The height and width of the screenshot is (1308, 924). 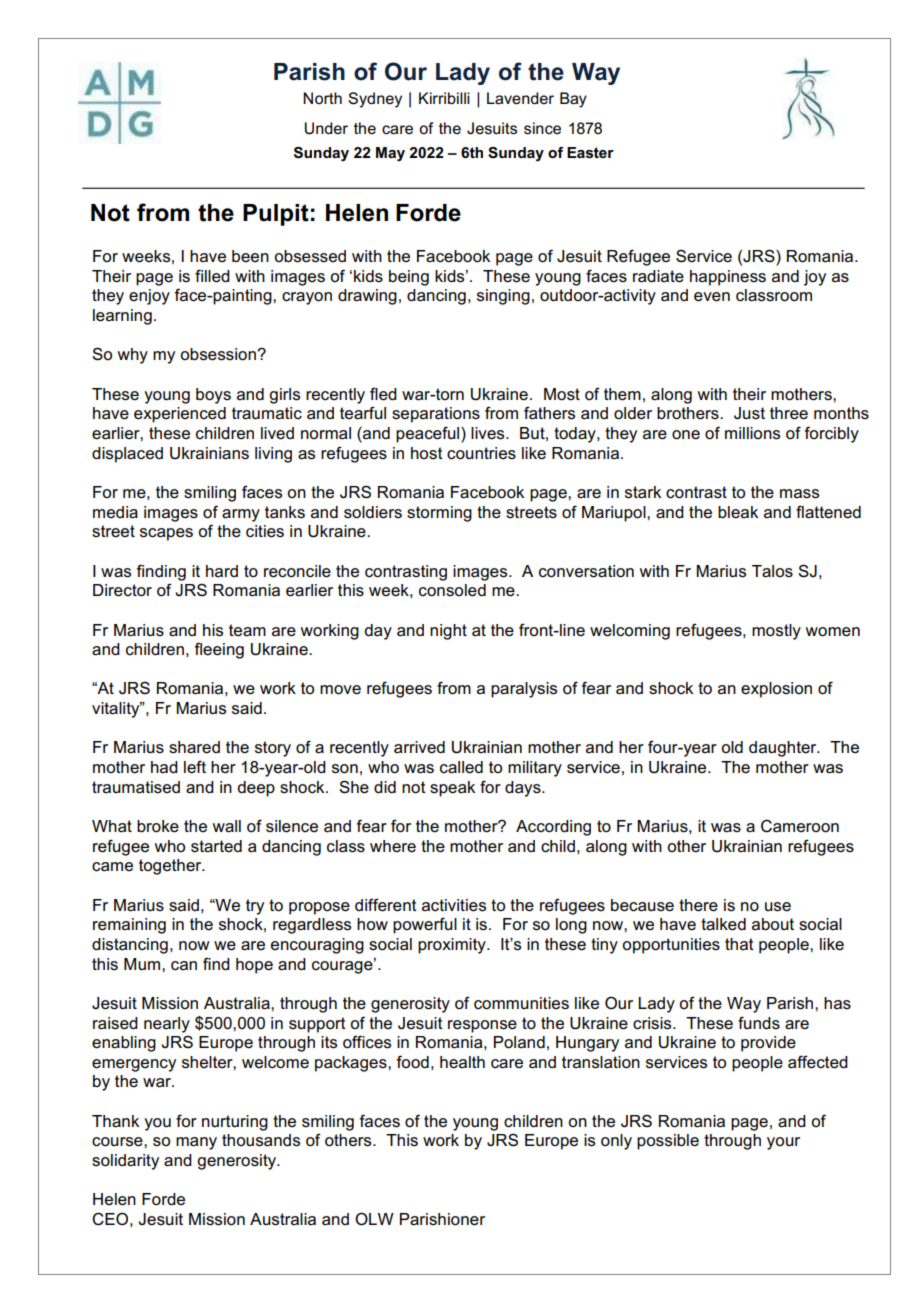 What do you see at coordinates (462, 1062) in the screenshot?
I see `health` at bounding box center [462, 1062].
